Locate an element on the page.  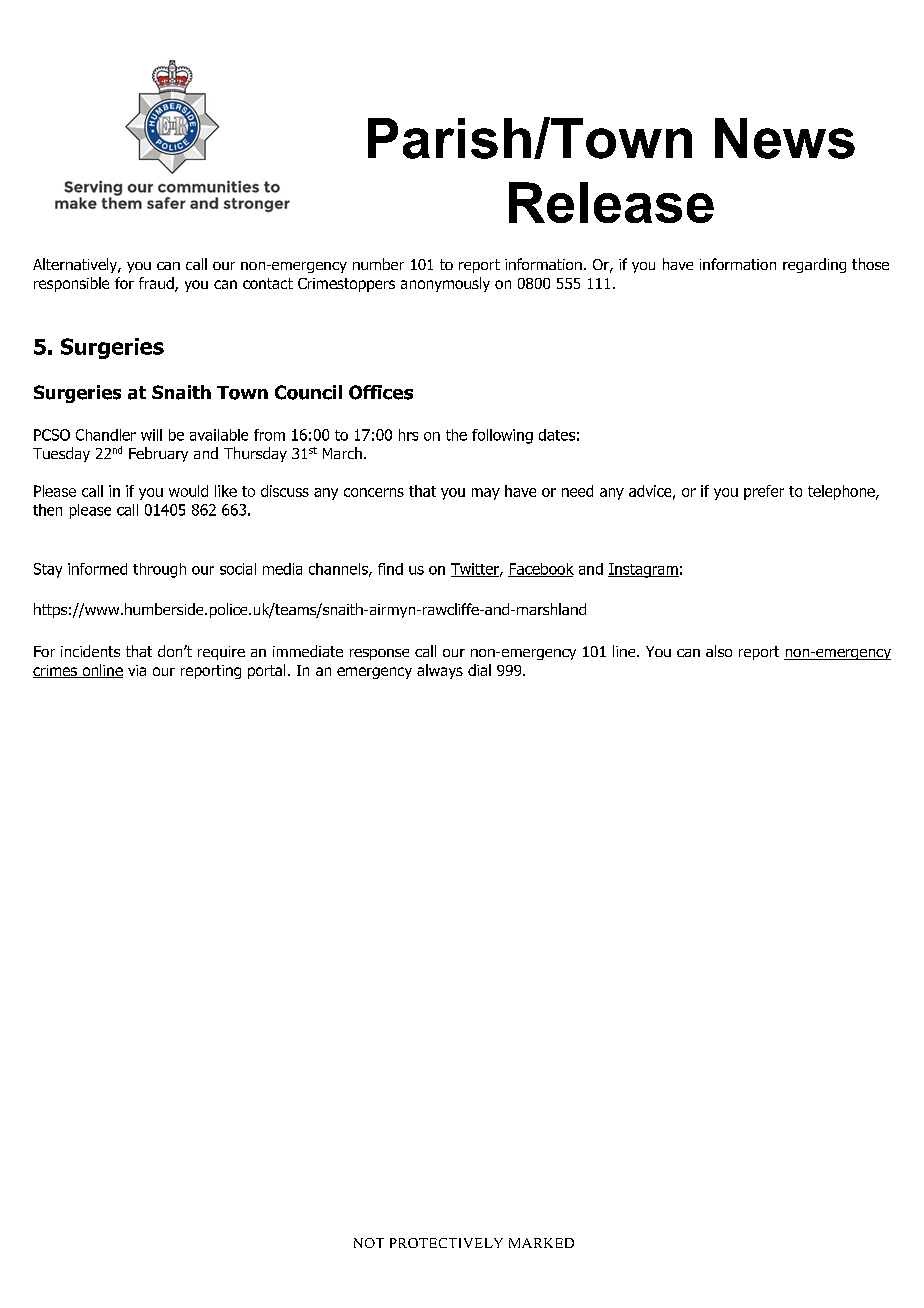
then is located at coordinates (47, 510).
